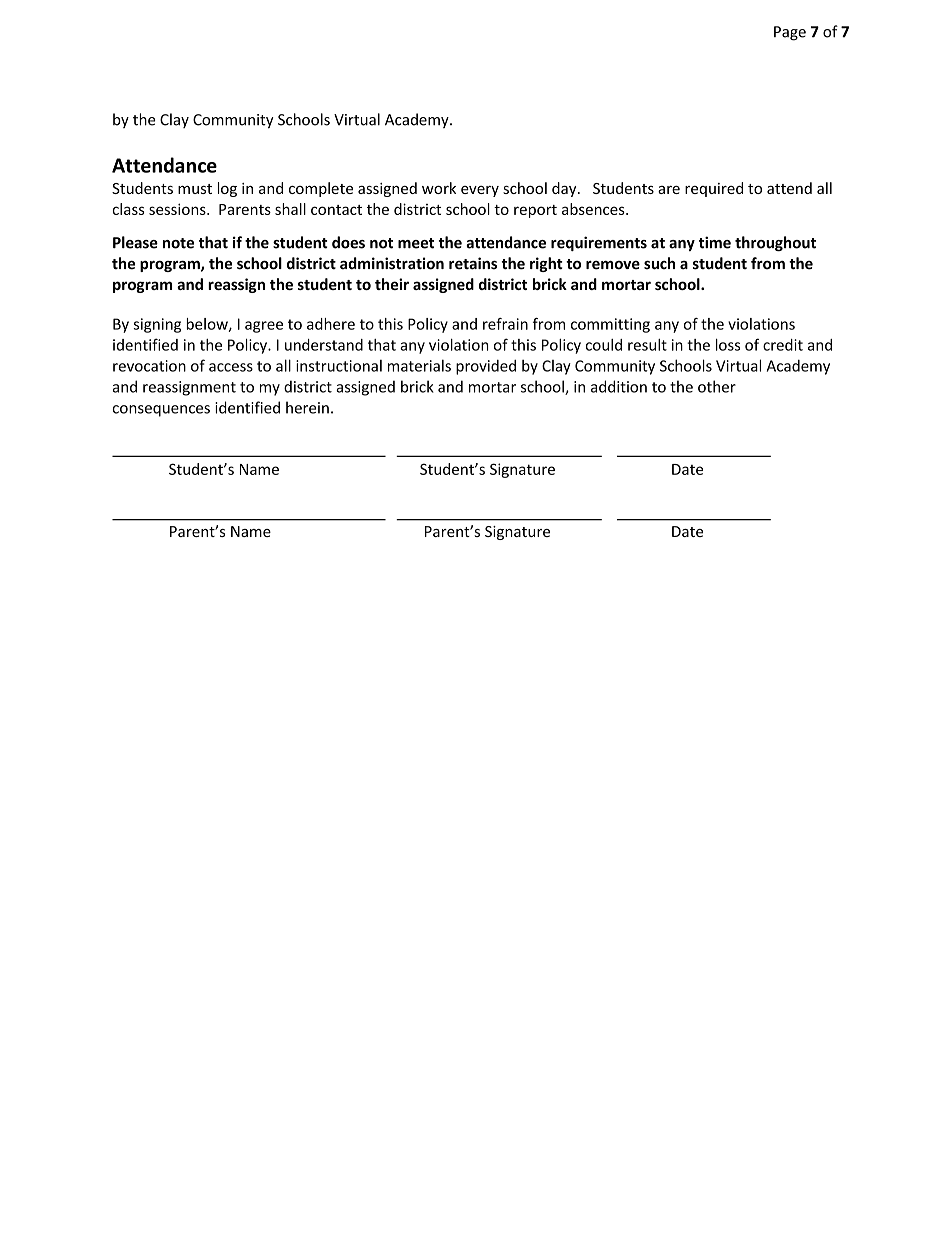 This document has width=952, height=1233. Describe the element at coordinates (195, 189) in the document. I see `must` at that location.
